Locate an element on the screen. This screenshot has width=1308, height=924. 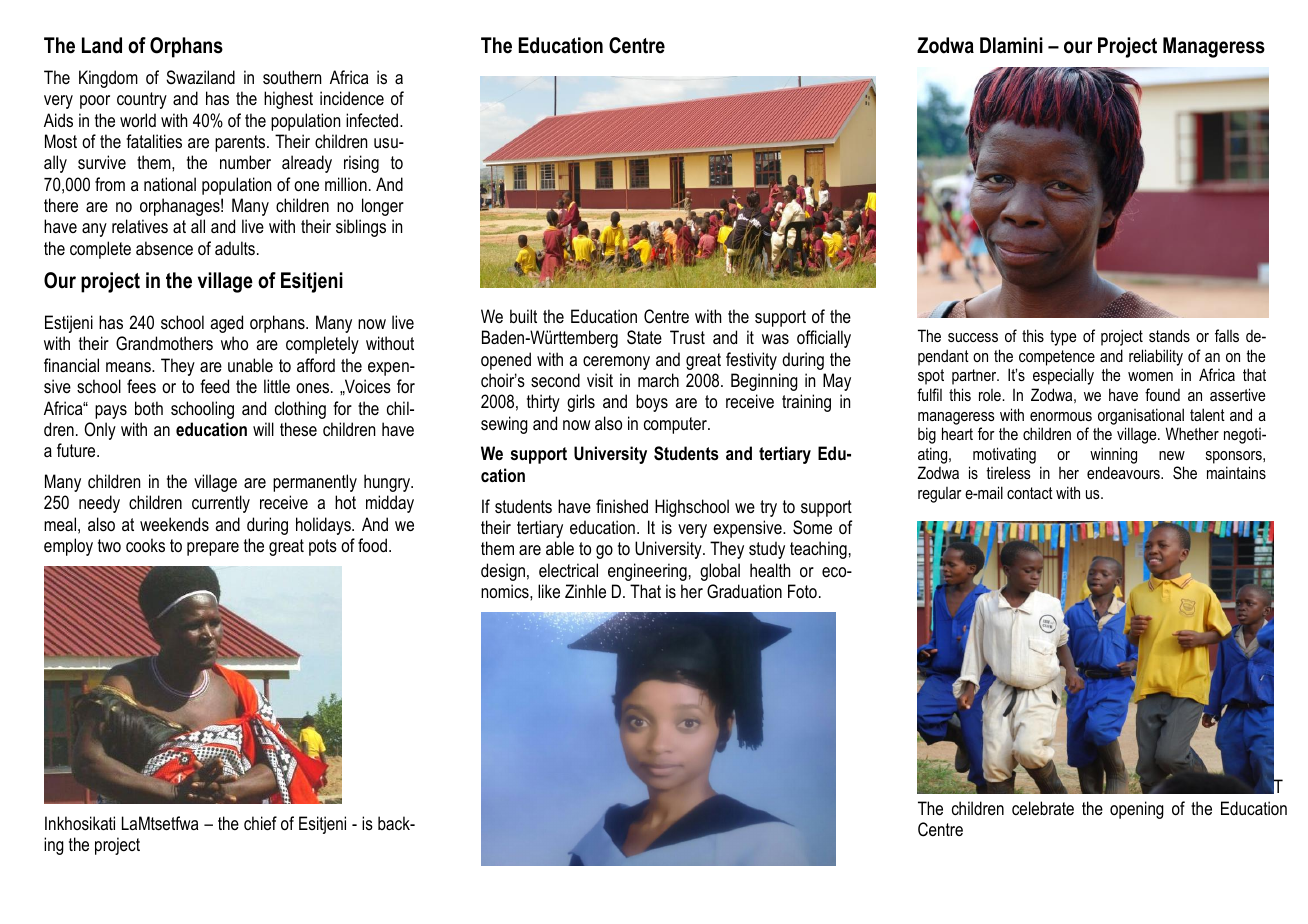
computer is located at coordinates (677, 425).
